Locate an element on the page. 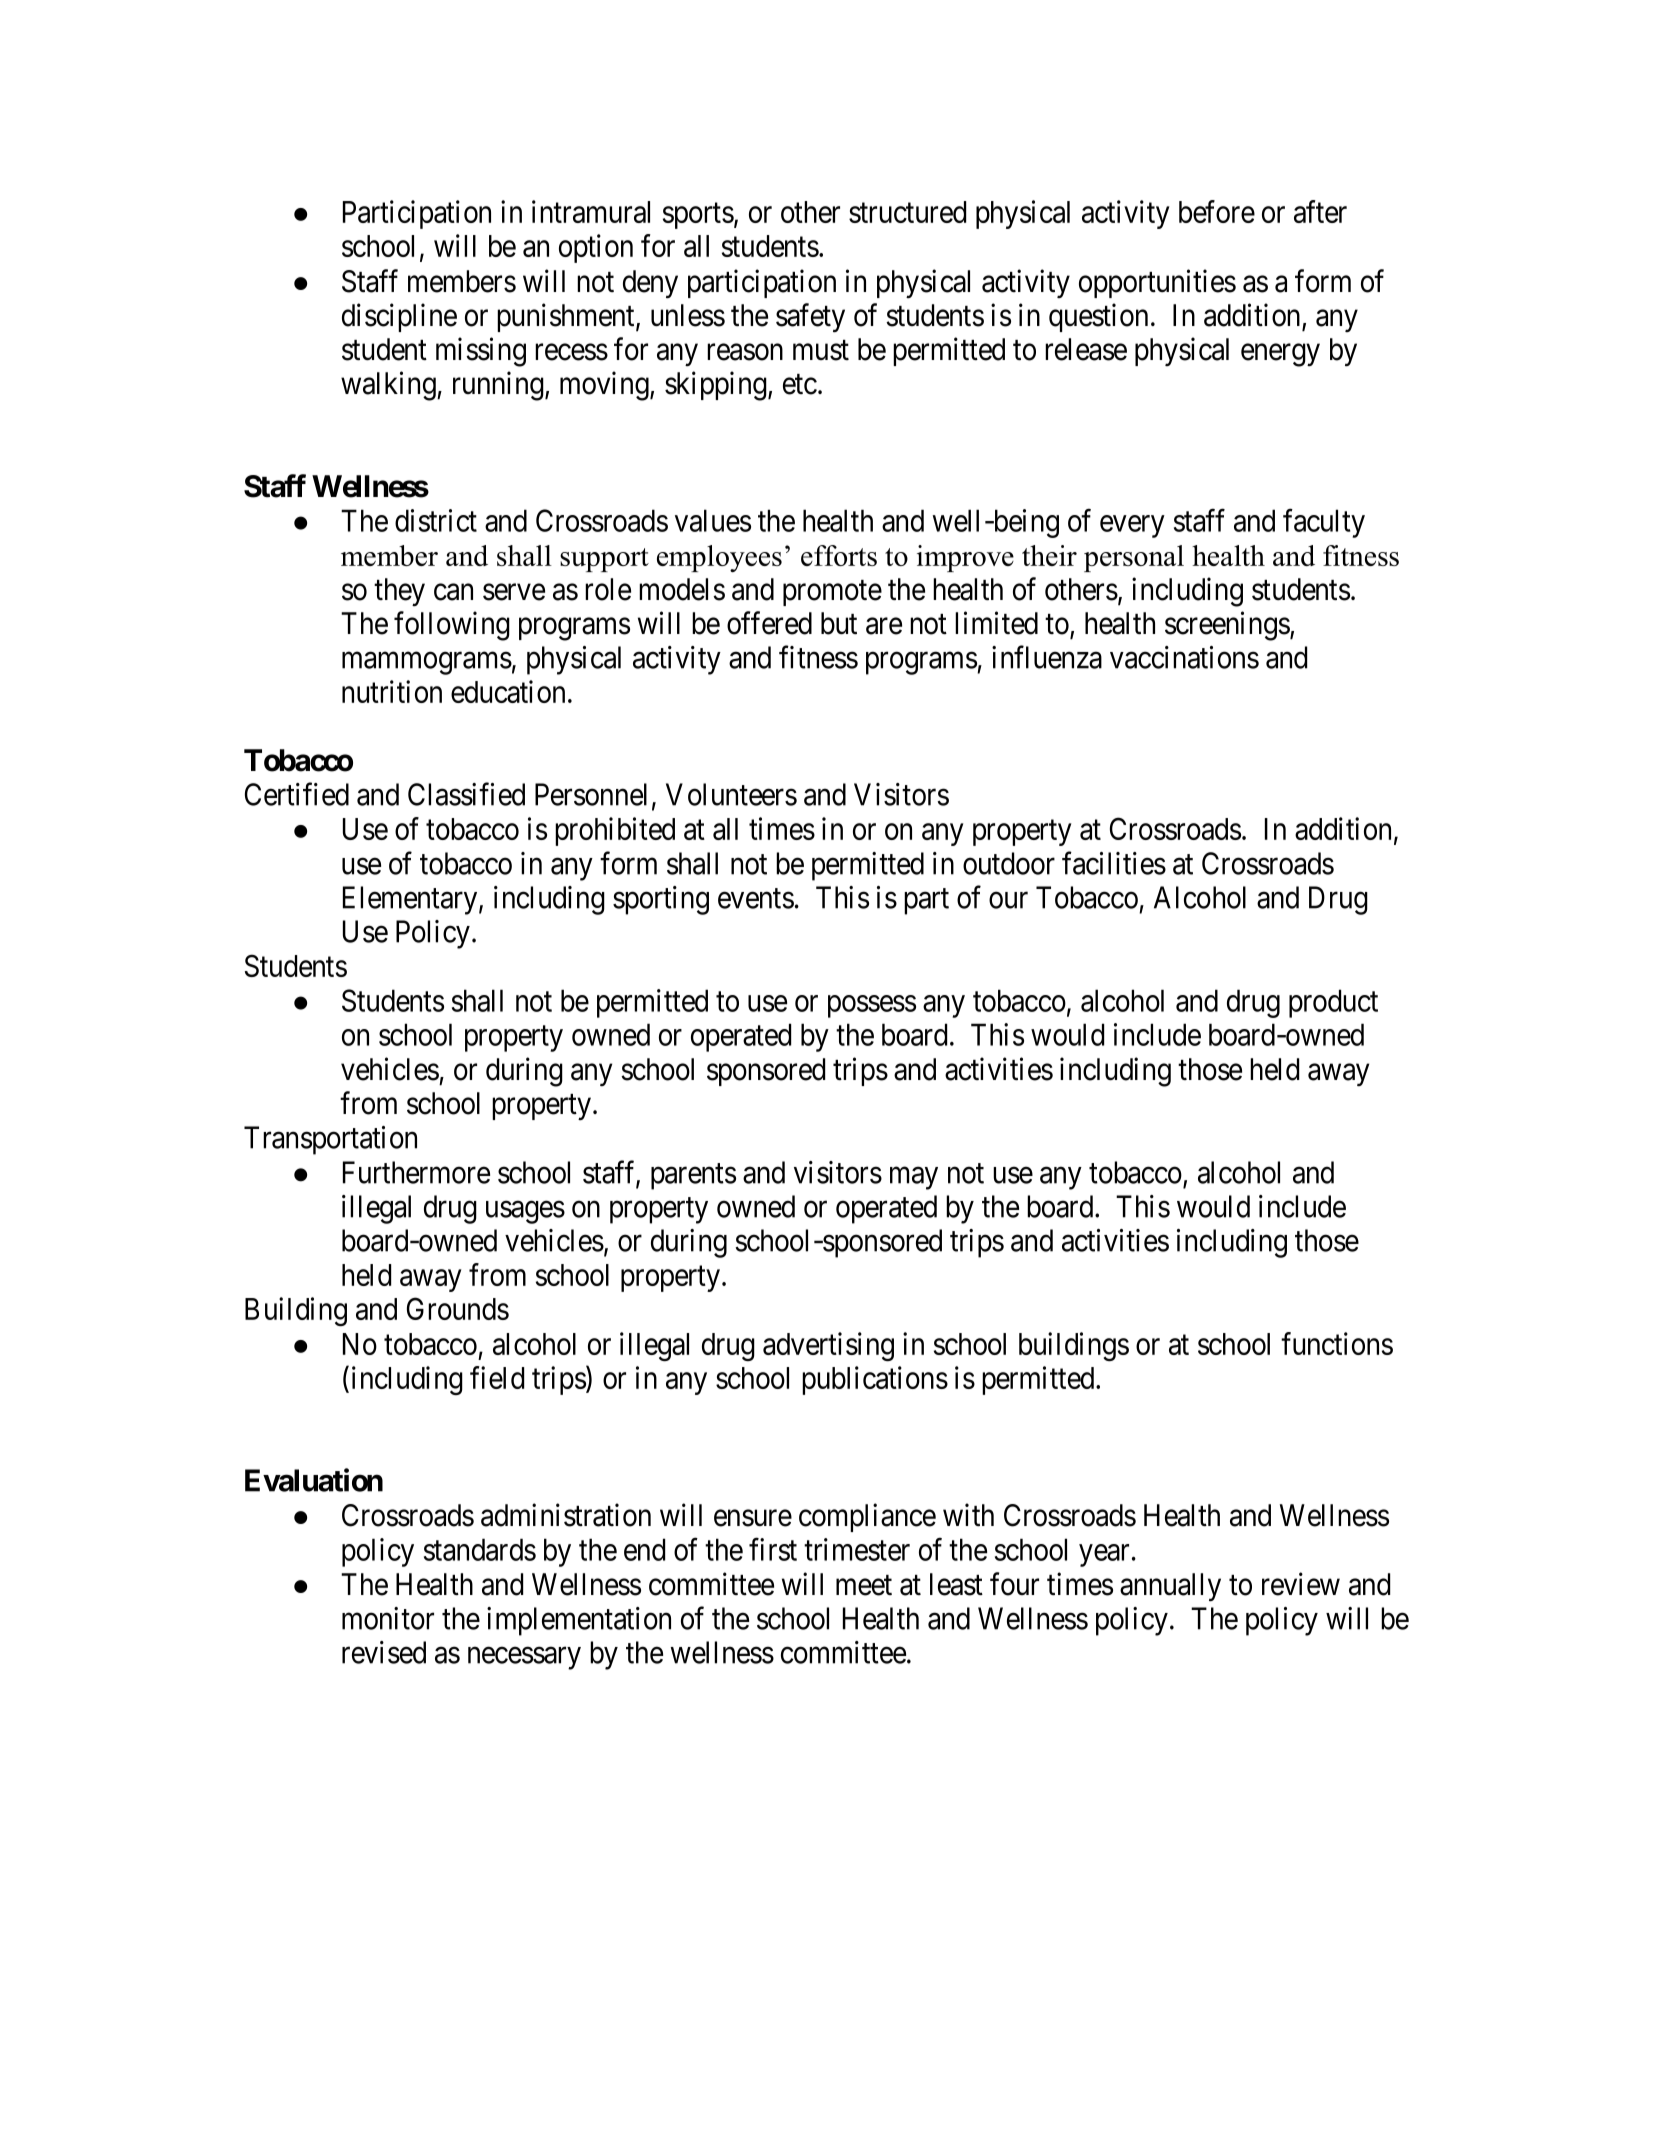 The height and width of the image is (2141, 1654). sporting is located at coordinates (661, 900).
